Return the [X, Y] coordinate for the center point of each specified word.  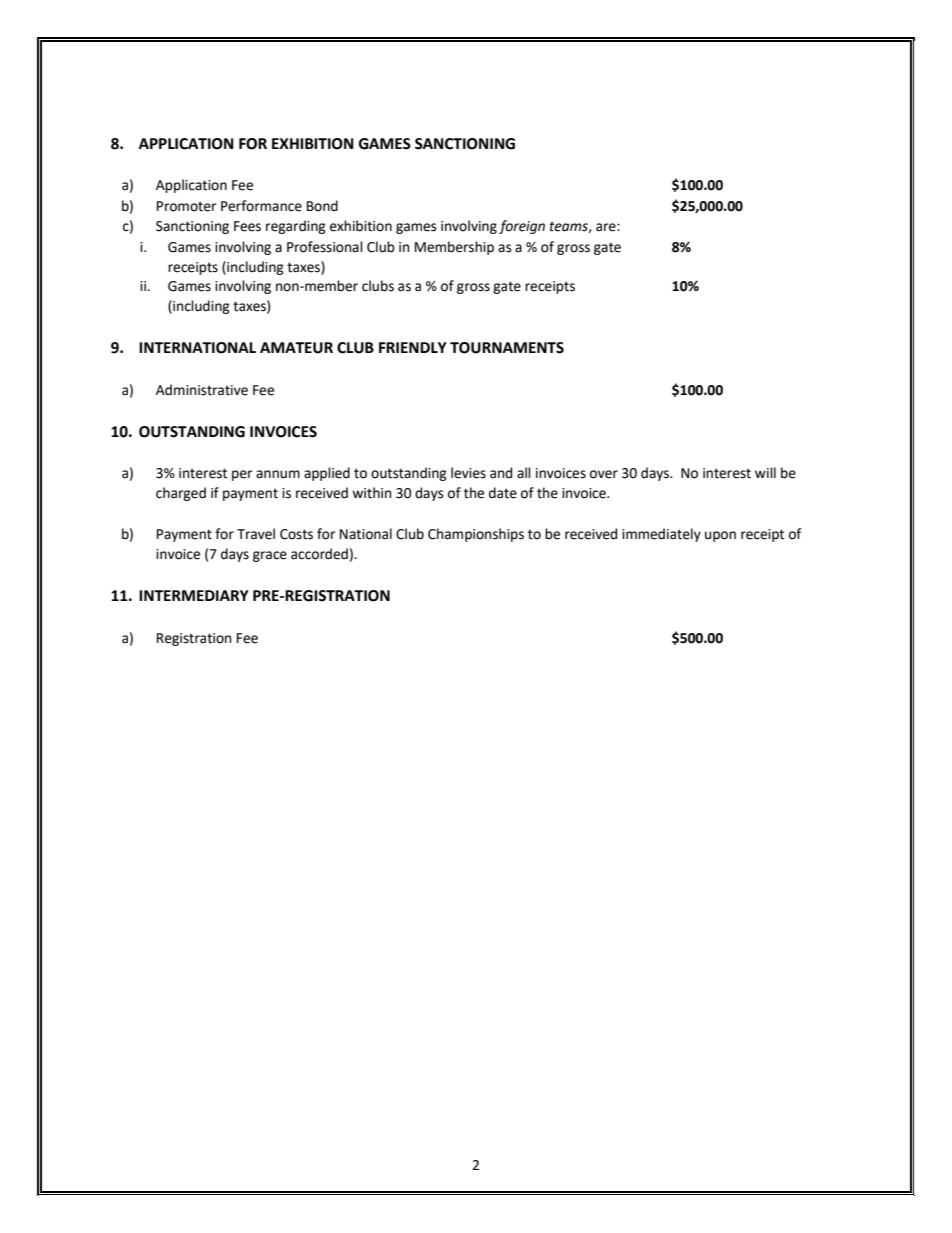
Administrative [202, 390]
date [503, 493]
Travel [256, 534]
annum [278, 474]
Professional [325, 247]
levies [468, 473]
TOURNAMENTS [507, 348]
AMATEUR [296, 348]
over [604, 474]
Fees [247, 226]
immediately [661, 535]
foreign [522, 227]
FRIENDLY [413, 347]
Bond [322, 206]
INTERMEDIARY [194, 595]
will [765, 472]
